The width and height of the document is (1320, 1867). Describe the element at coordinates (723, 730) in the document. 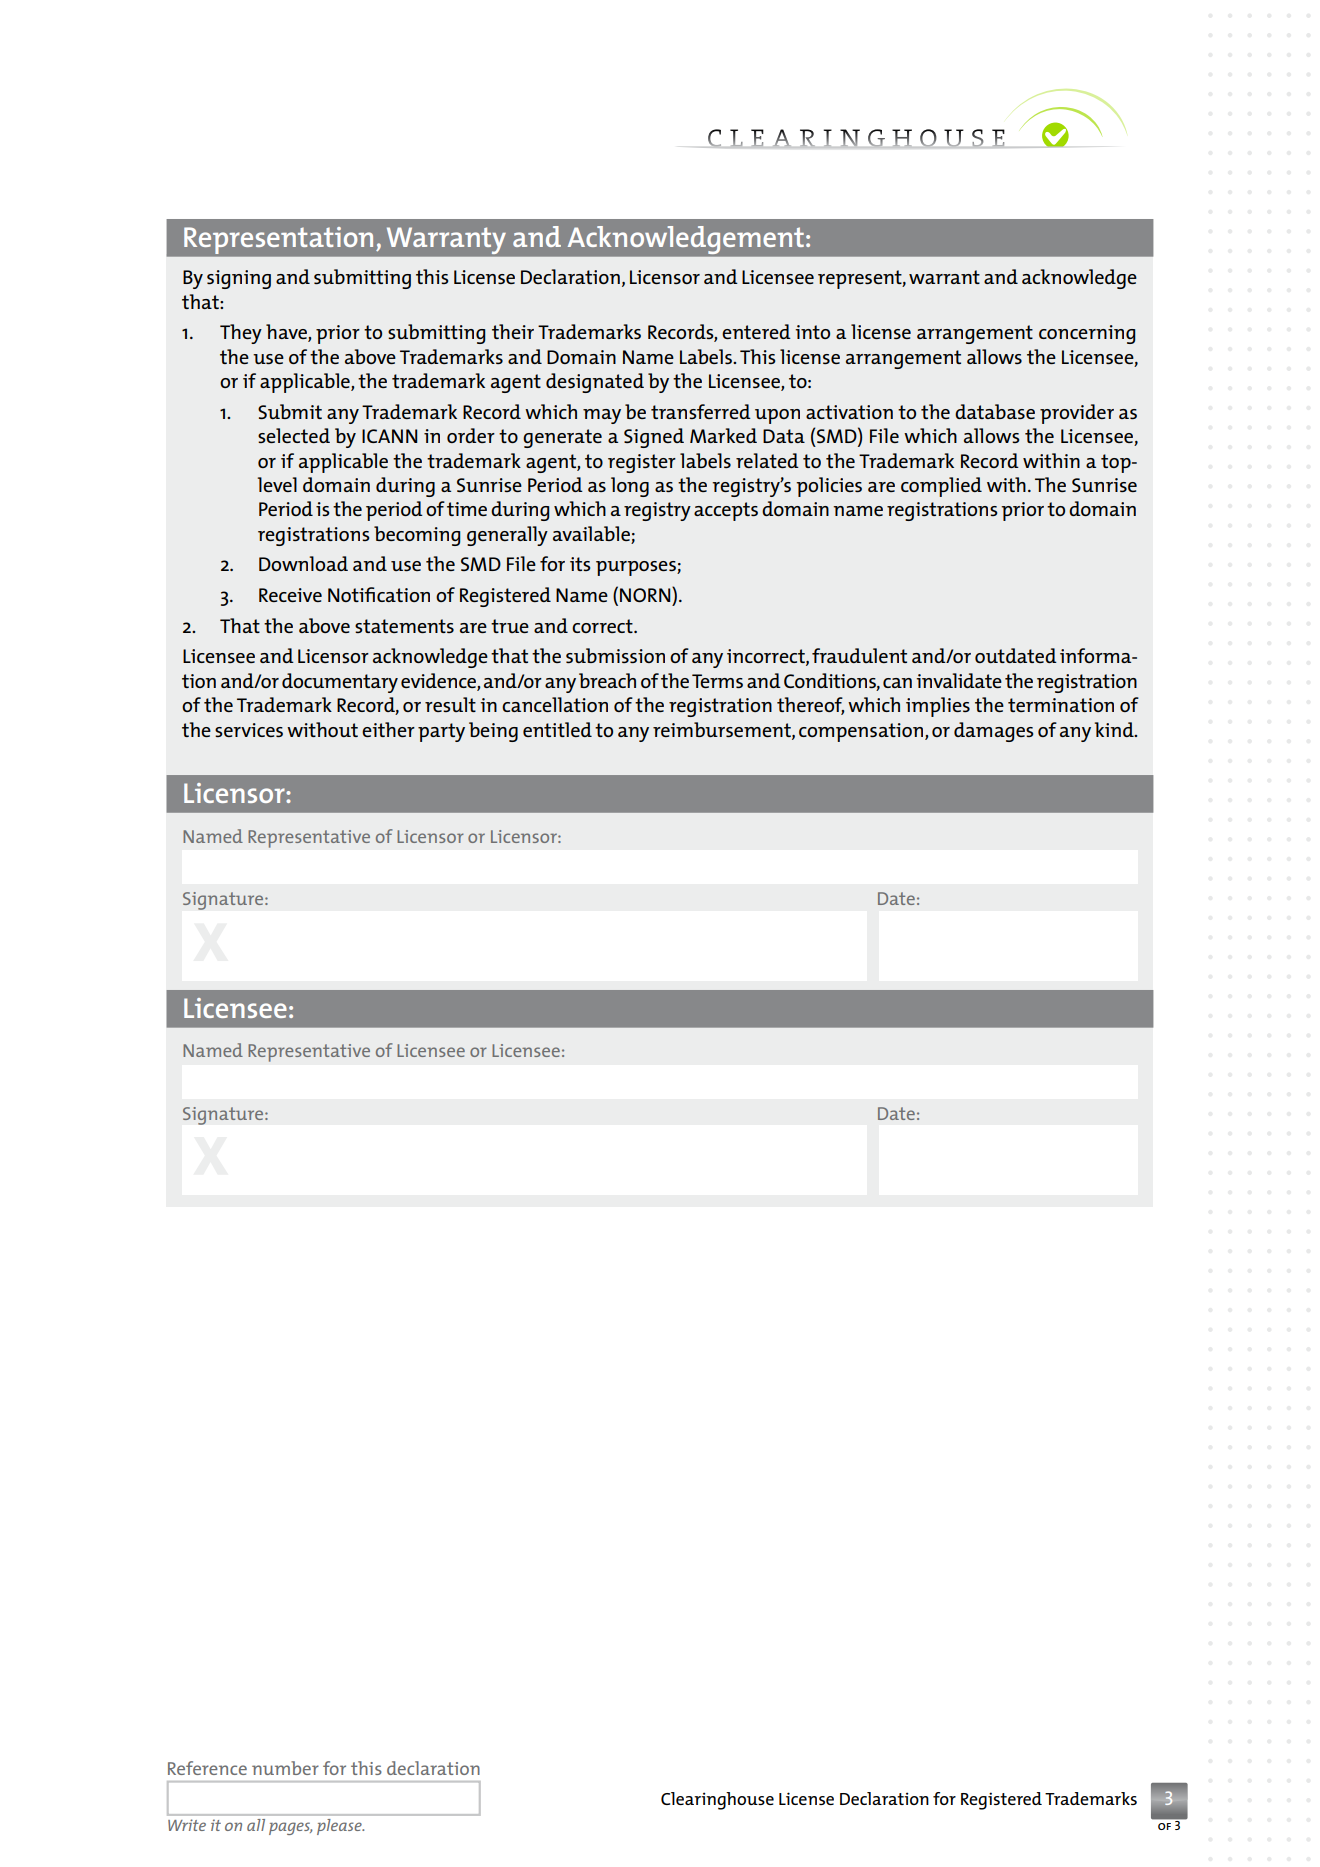

I see `reimbursement` at that location.
